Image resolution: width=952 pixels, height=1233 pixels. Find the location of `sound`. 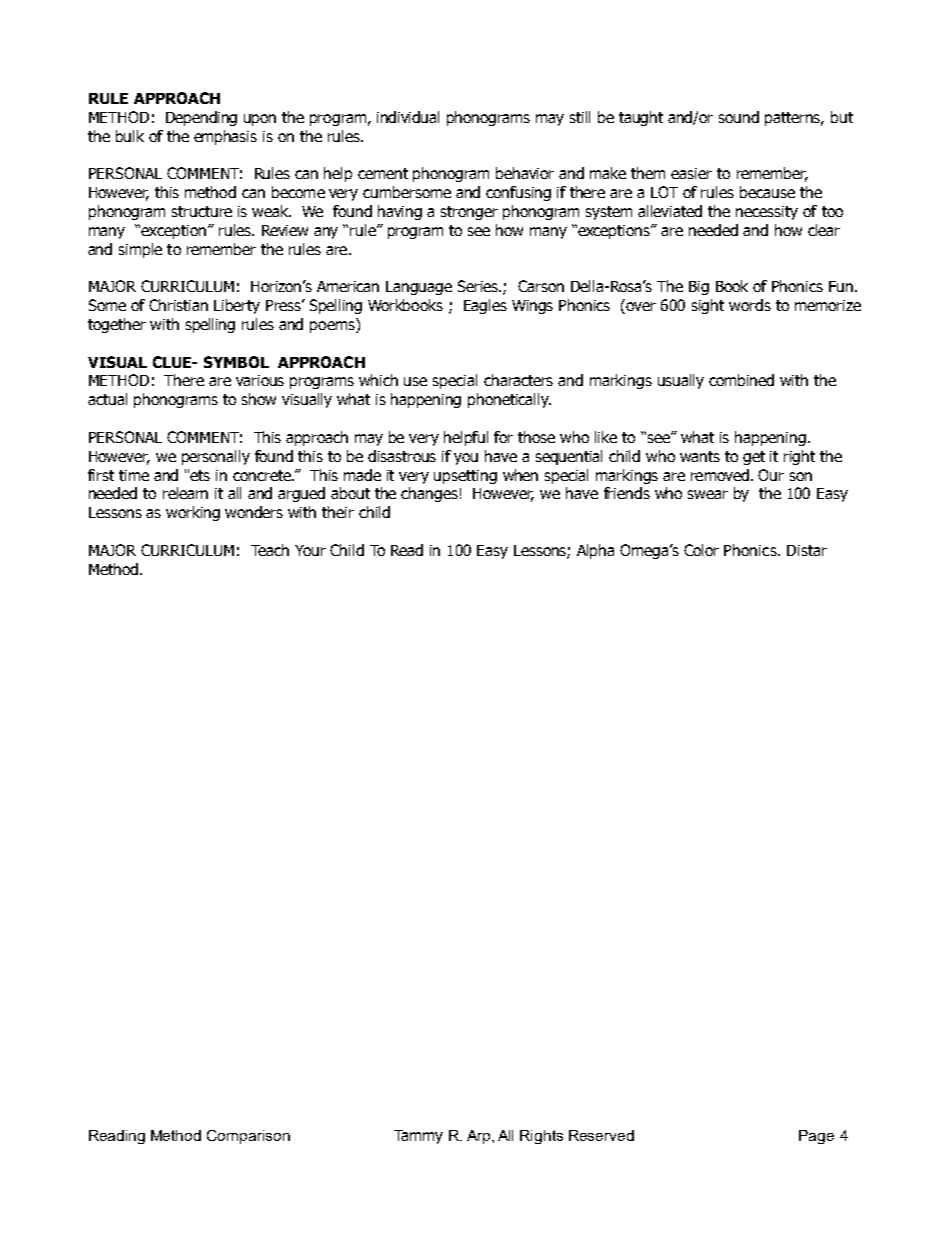

sound is located at coordinates (739, 117).
